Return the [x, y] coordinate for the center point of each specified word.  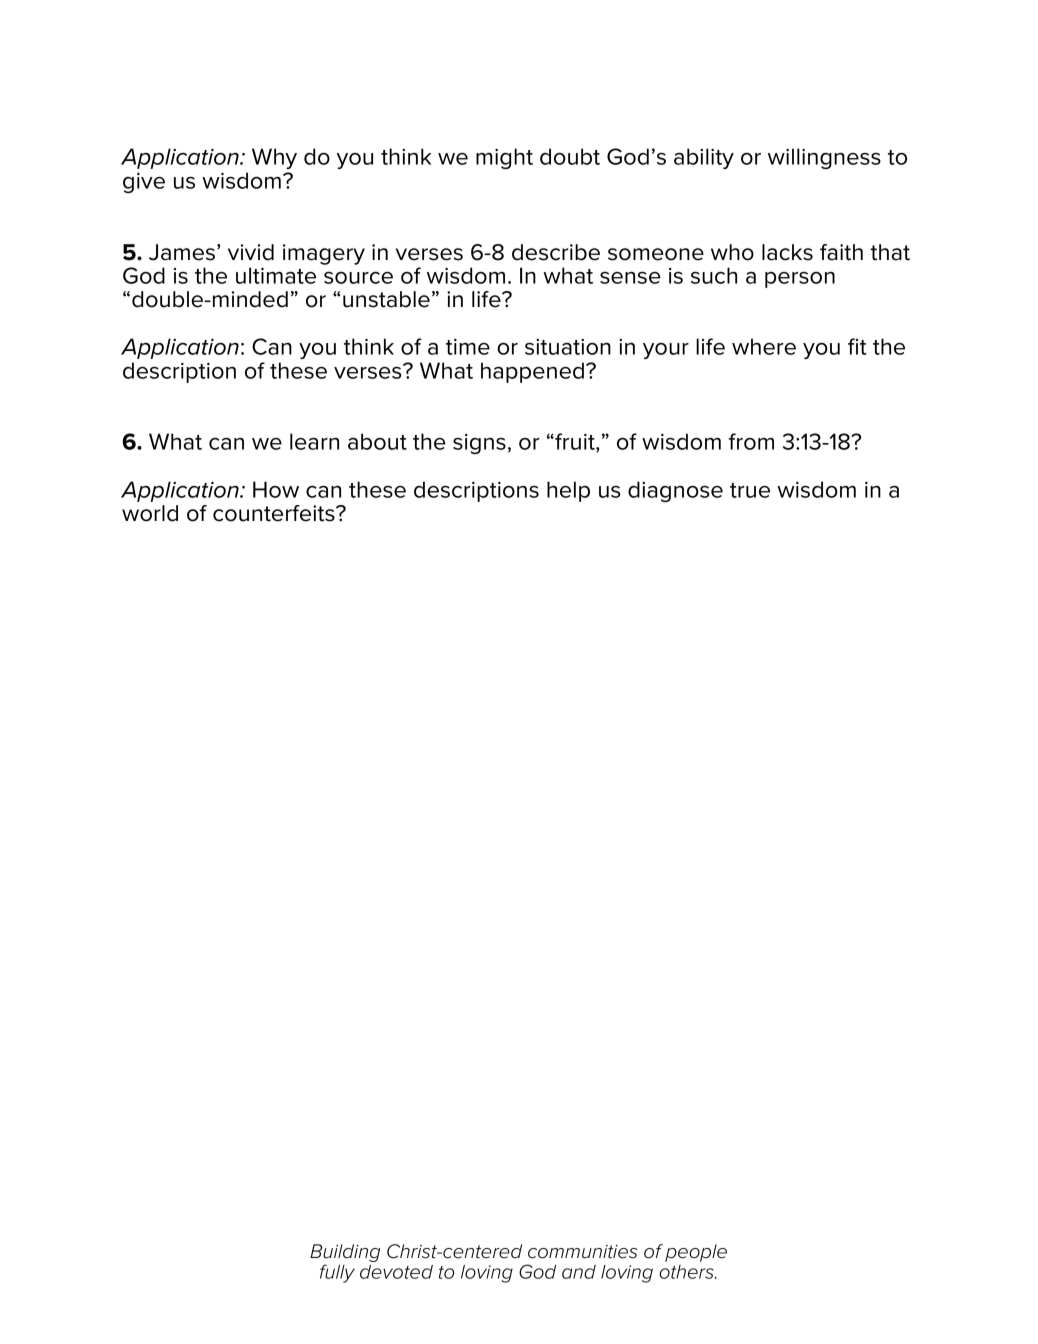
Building [345, 1254]
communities [583, 1252]
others [687, 1272]
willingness [824, 158]
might [504, 158]
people [696, 1253]
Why [274, 158]
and [579, 1272]
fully [337, 1273]
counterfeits [275, 513]
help [568, 491]
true [750, 490]
